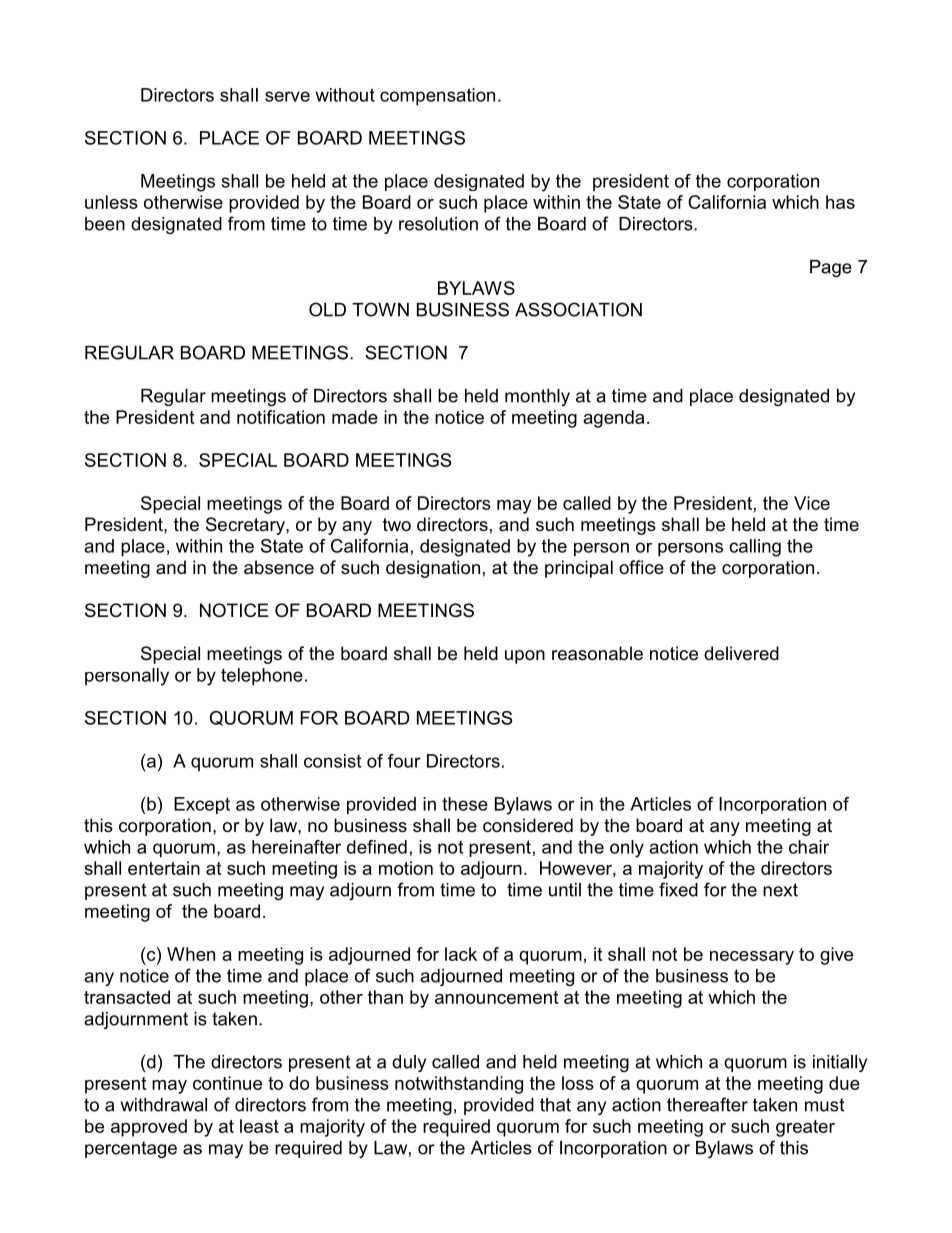 The height and width of the image is (1233, 952). What do you see at coordinates (525, 657) in the image?
I see `upon` at bounding box center [525, 657].
